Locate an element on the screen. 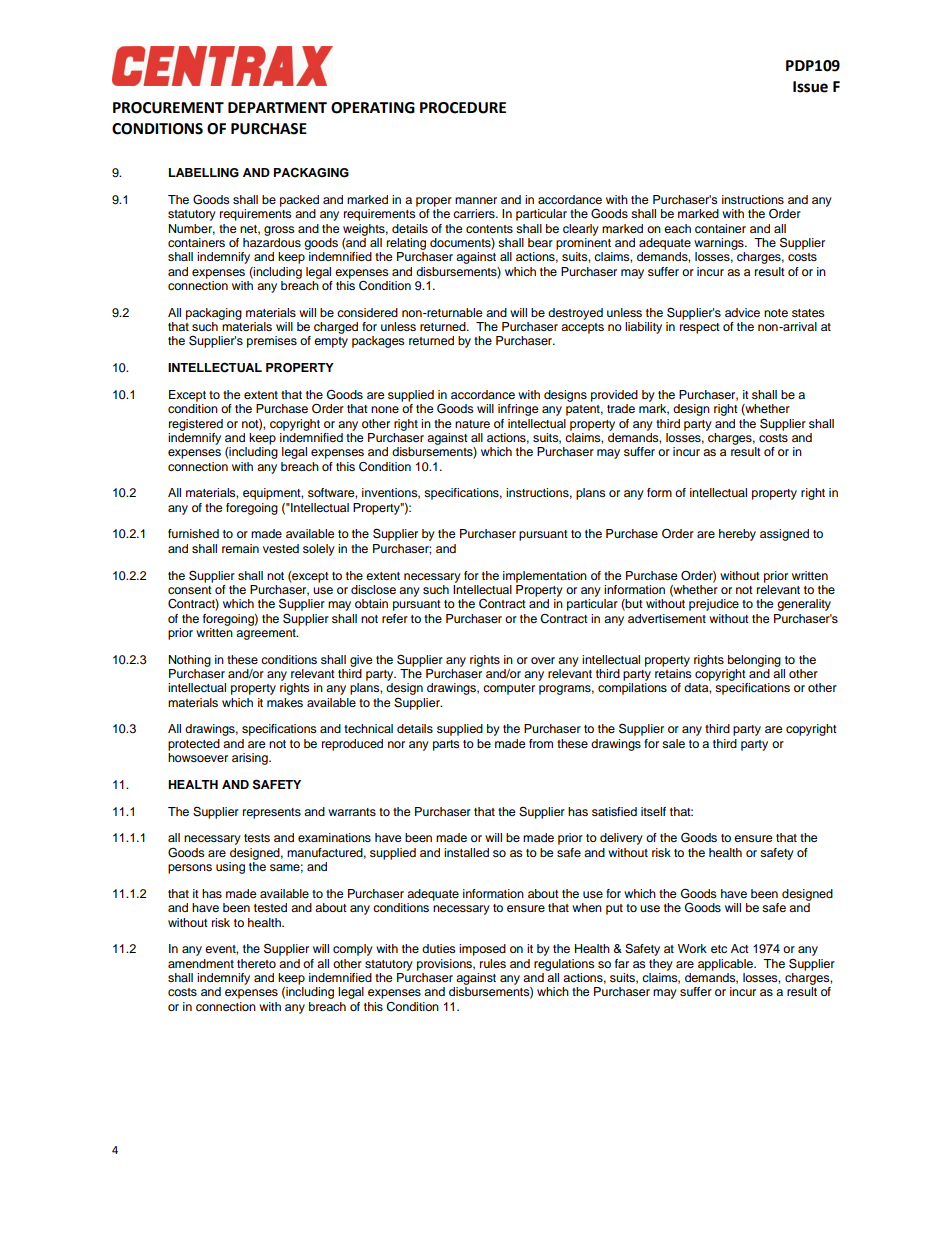 The width and height of the screenshot is (952, 1233). nature is located at coordinates (472, 424).
